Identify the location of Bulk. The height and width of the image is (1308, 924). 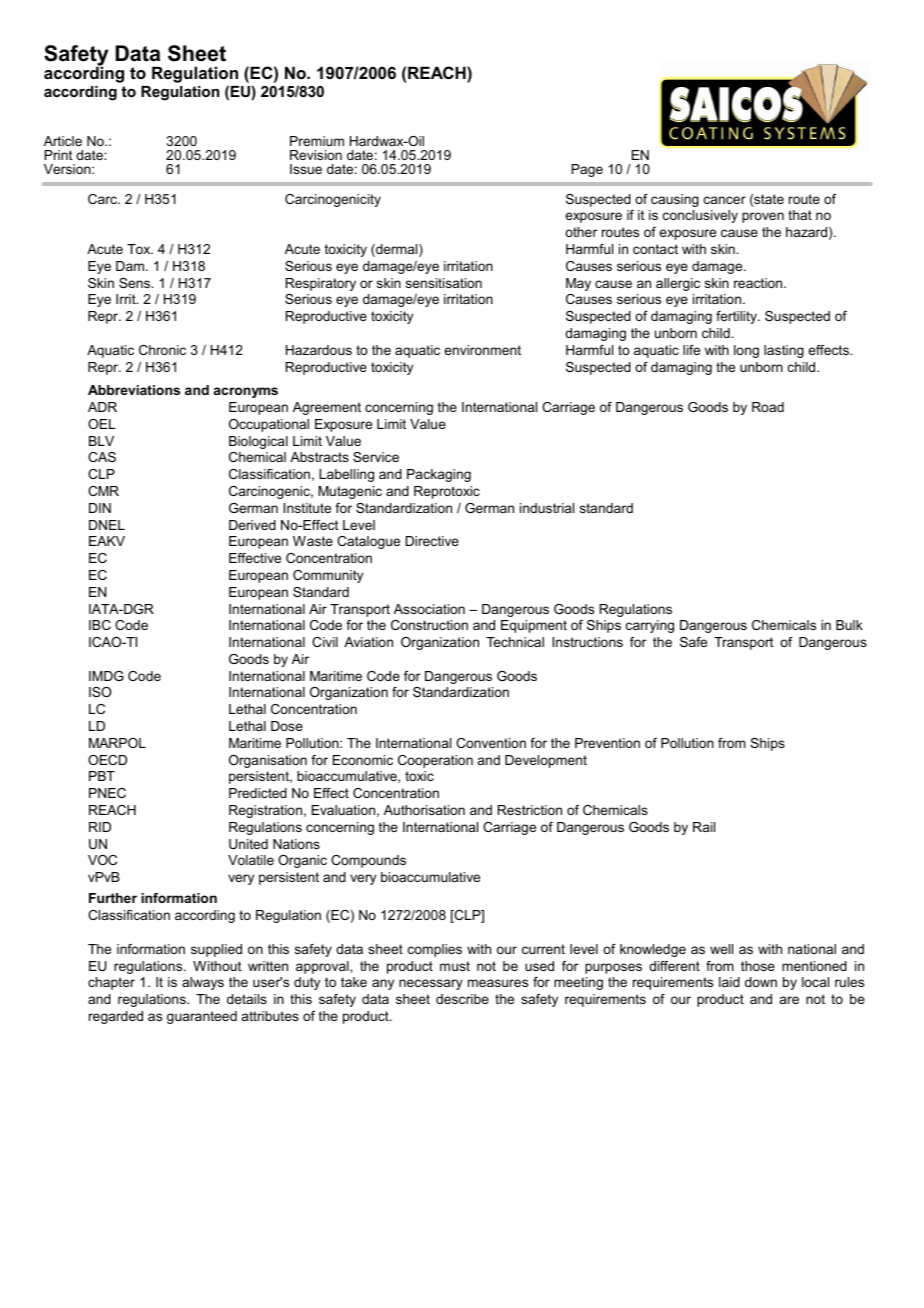
(849, 625).
